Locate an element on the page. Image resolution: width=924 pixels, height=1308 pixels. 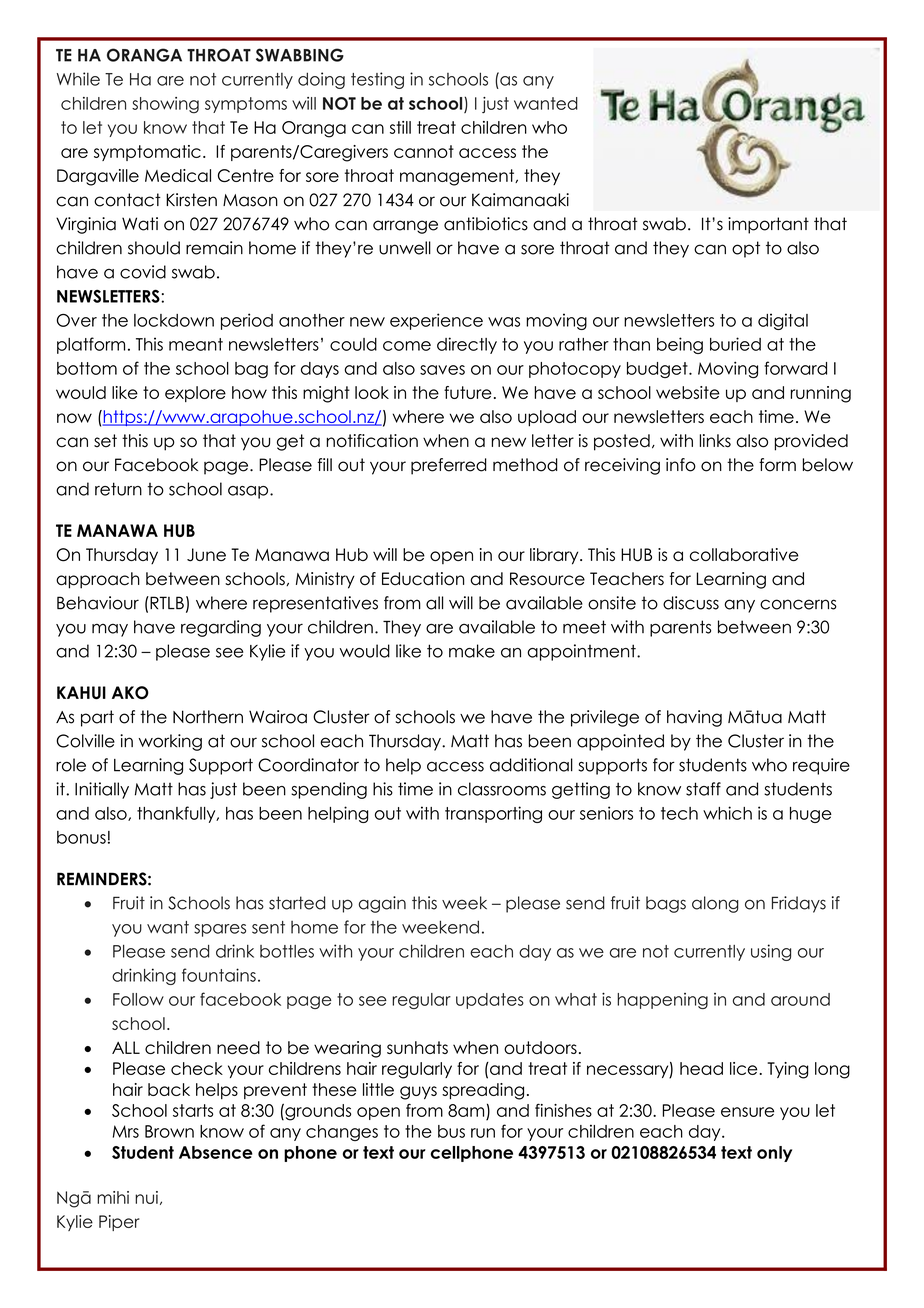
buried is located at coordinates (735, 344).
